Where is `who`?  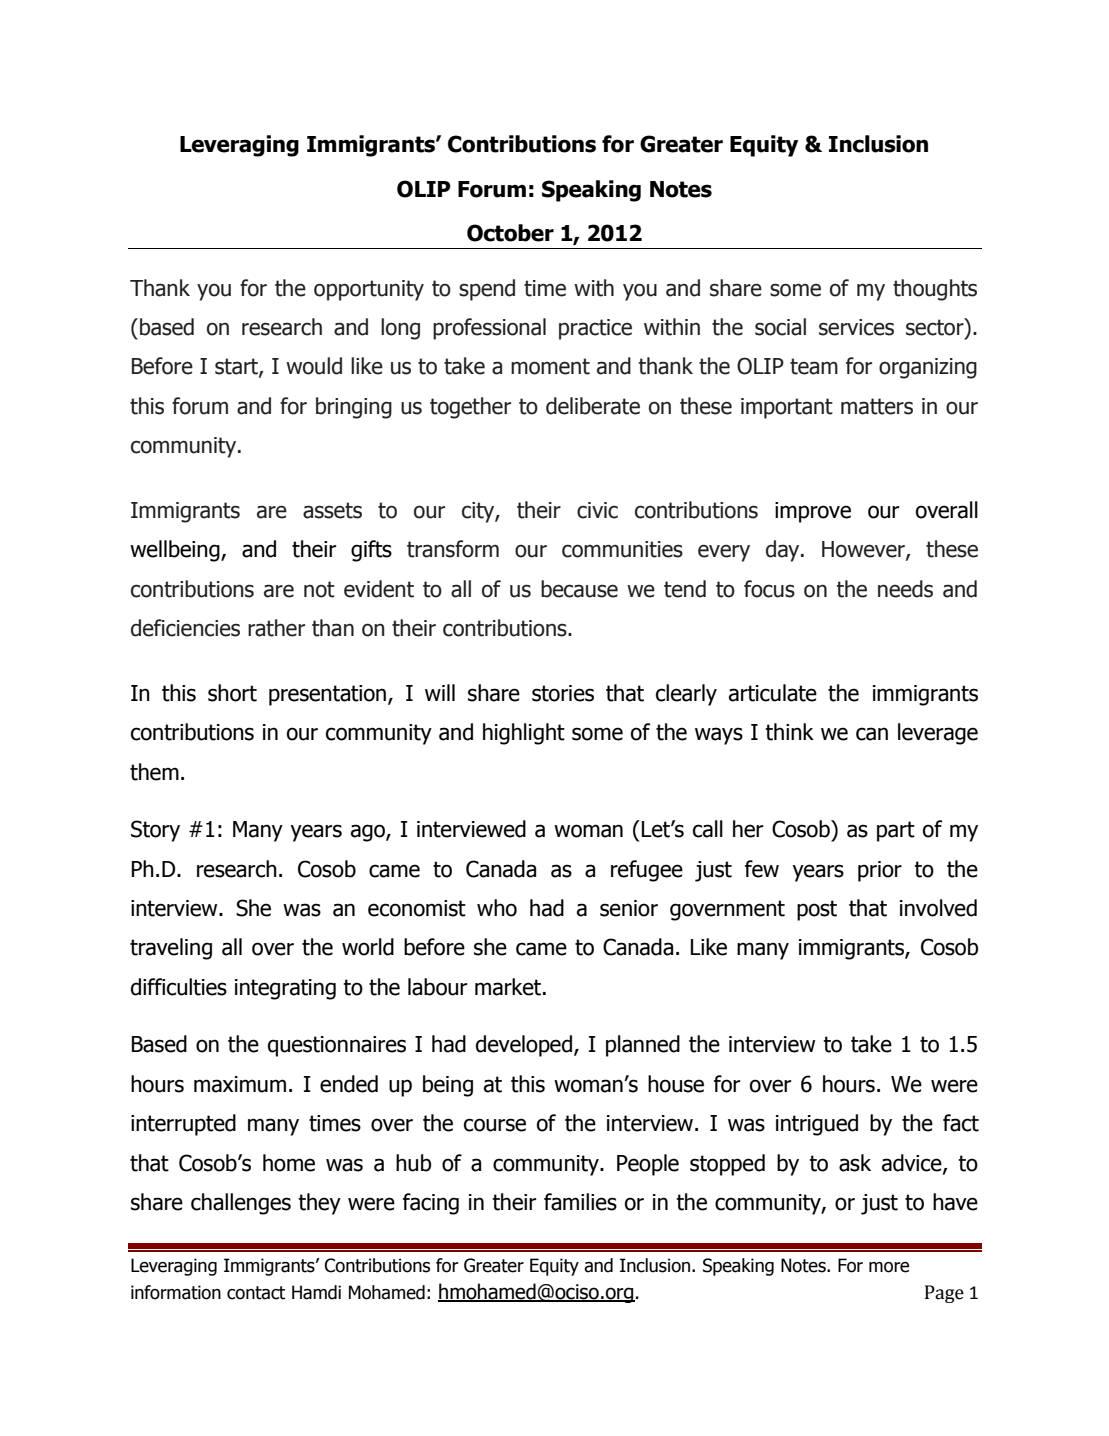
who is located at coordinates (497, 908).
